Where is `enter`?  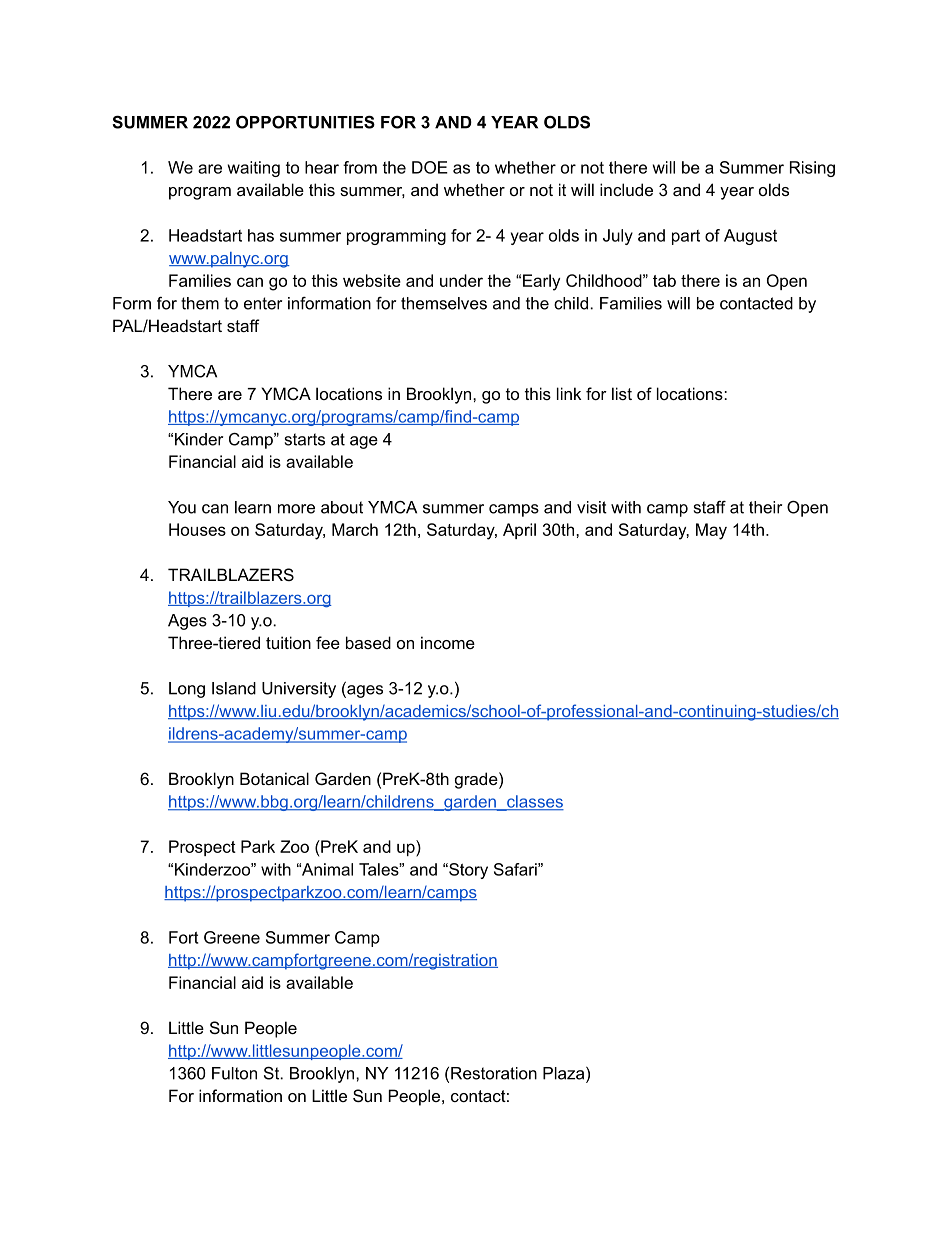
enter is located at coordinates (263, 303).
